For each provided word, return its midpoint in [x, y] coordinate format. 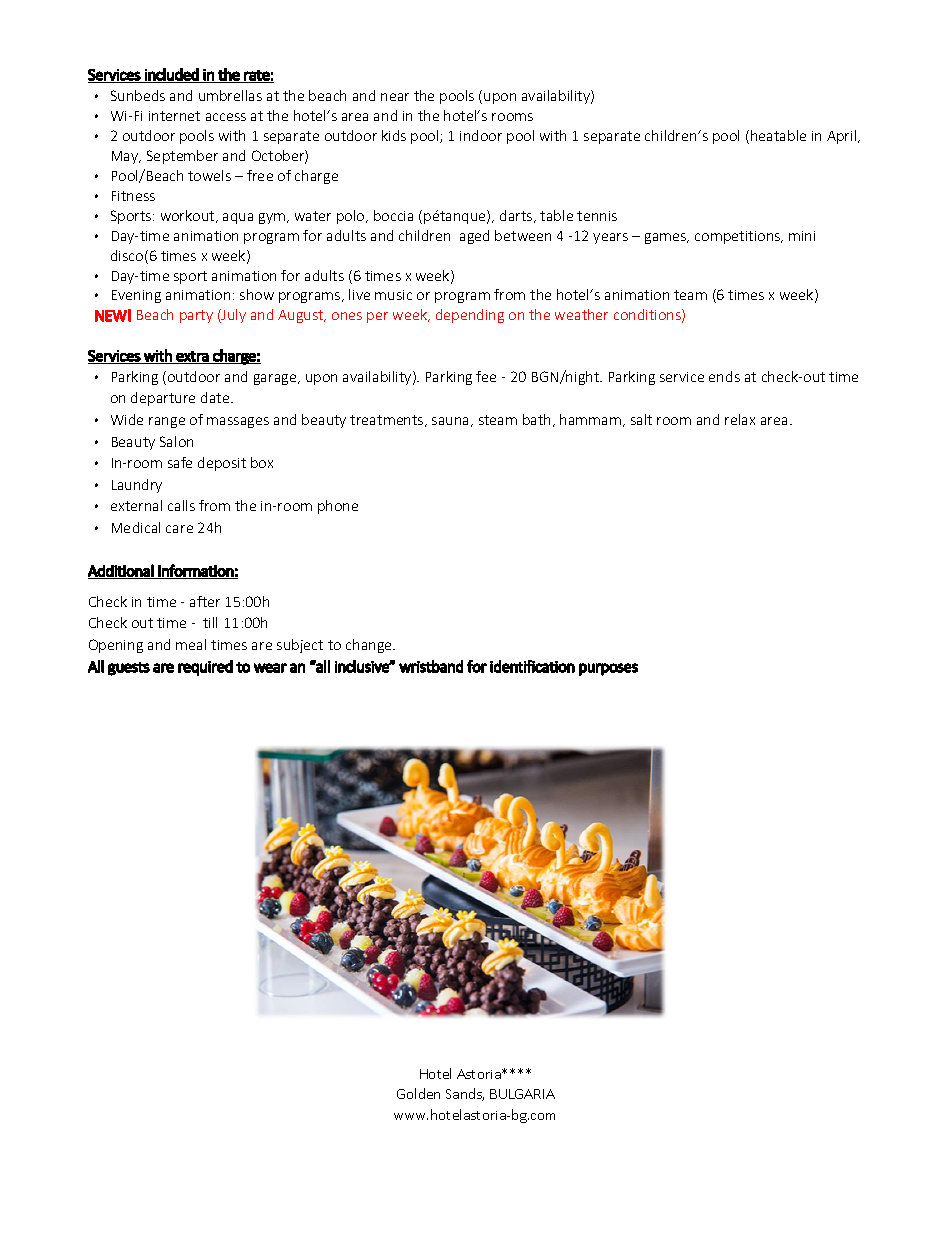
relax [740, 419]
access [226, 117]
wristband [431, 666]
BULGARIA [522, 1094]
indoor [481, 135]
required [205, 668]
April [843, 137]
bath [536, 419]
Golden [418, 1093]
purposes [608, 669]
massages [238, 422]
